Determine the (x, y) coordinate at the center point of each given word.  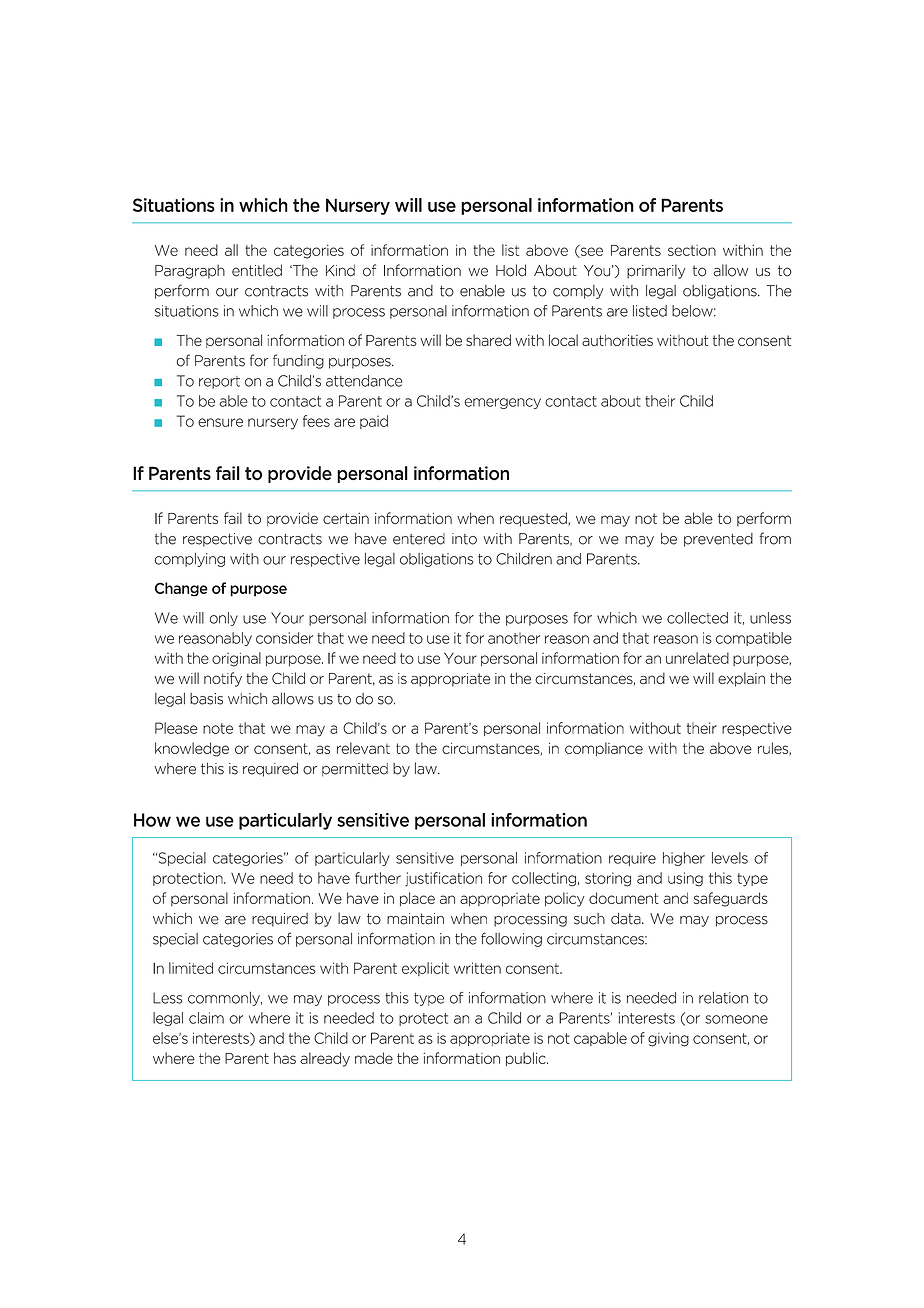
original (236, 659)
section (692, 250)
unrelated (697, 658)
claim (206, 1018)
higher (684, 859)
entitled (257, 270)
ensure (220, 422)
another (514, 638)
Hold (511, 270)
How (152, 820)
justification (443, 879)
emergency (502, 403)
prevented (718, 540)
